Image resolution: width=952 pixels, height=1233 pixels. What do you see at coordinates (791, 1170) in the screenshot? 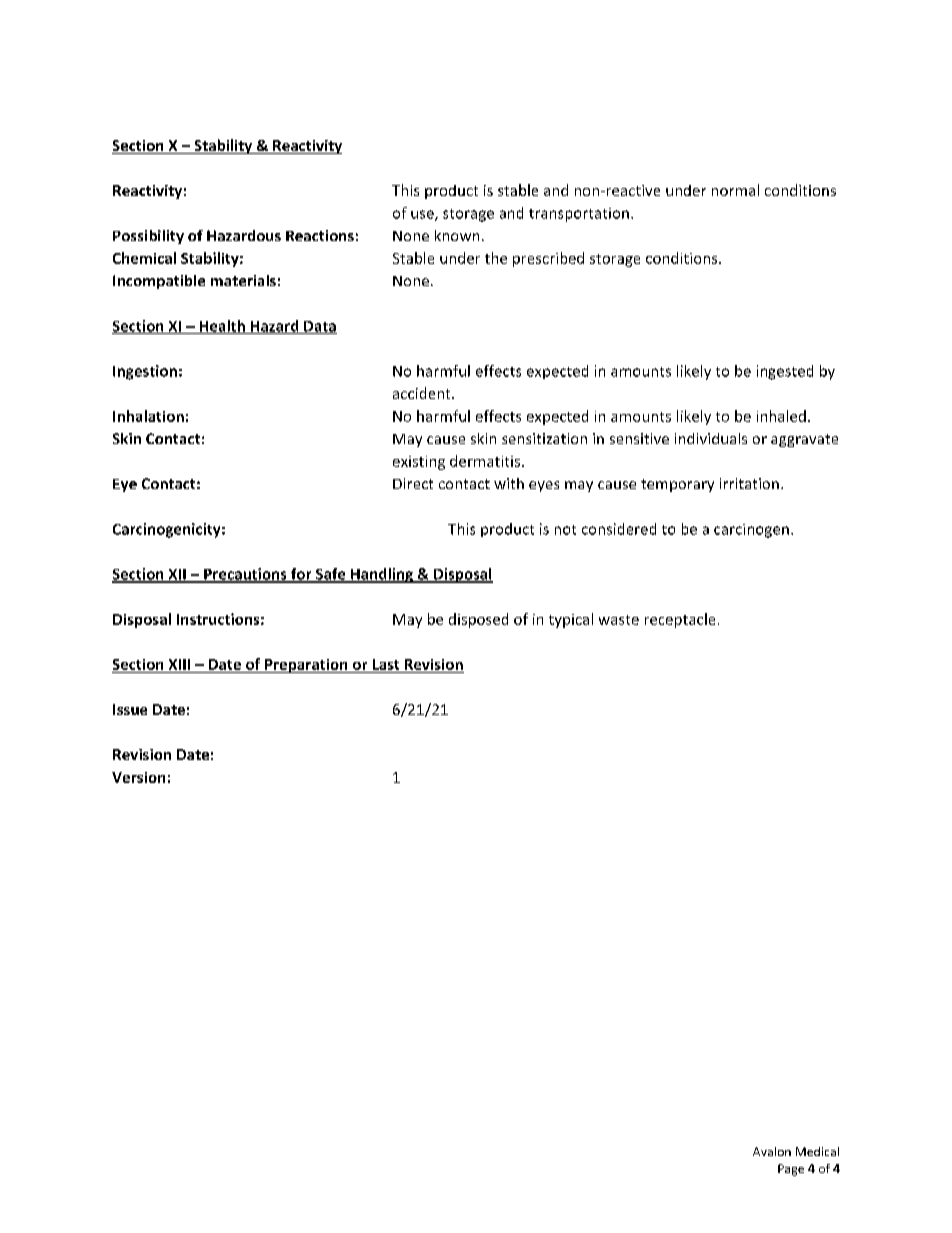
I see `Page` at bounding box center [791, 1170].
